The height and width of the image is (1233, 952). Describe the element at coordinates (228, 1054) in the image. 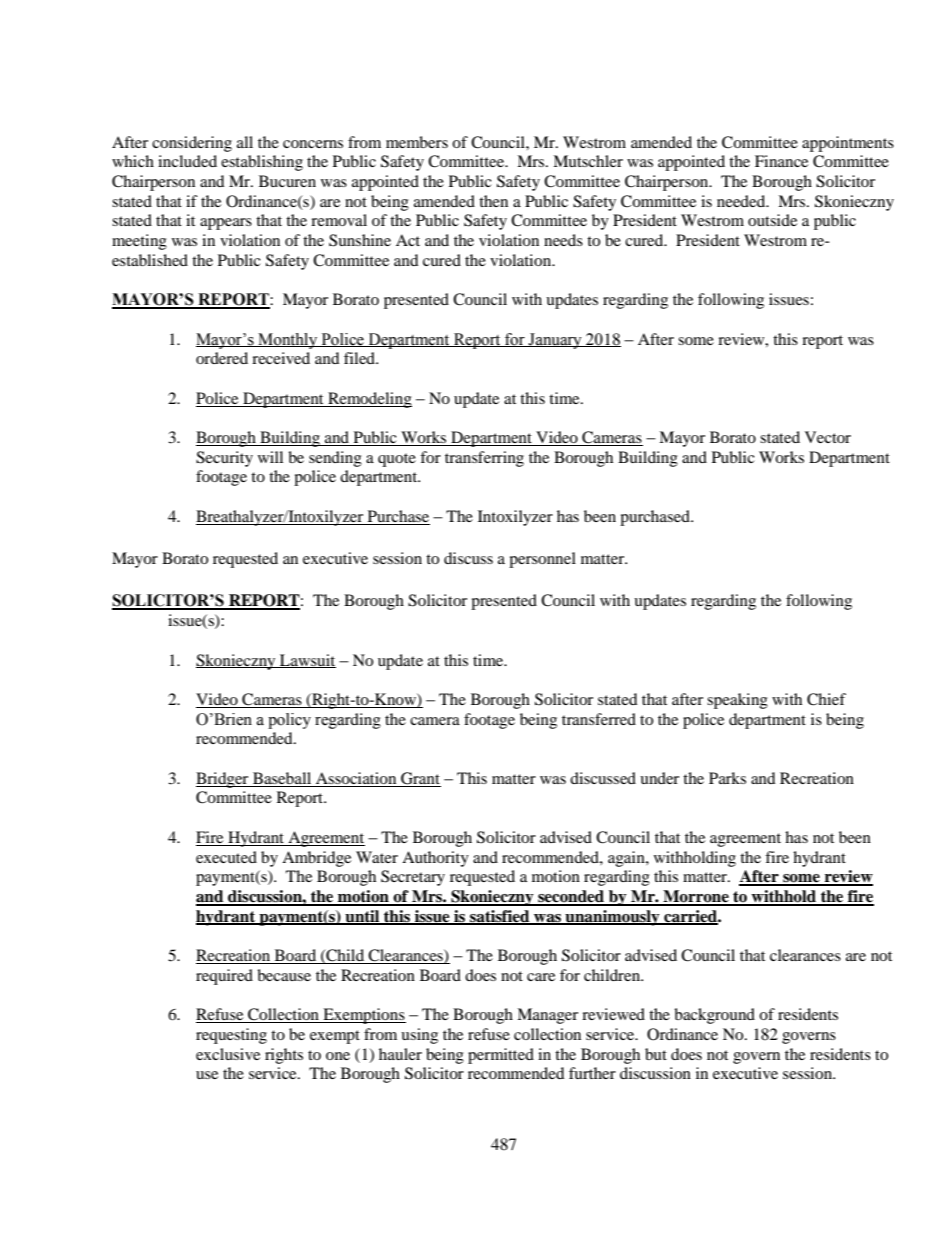

I see `exclusive` at that location.
